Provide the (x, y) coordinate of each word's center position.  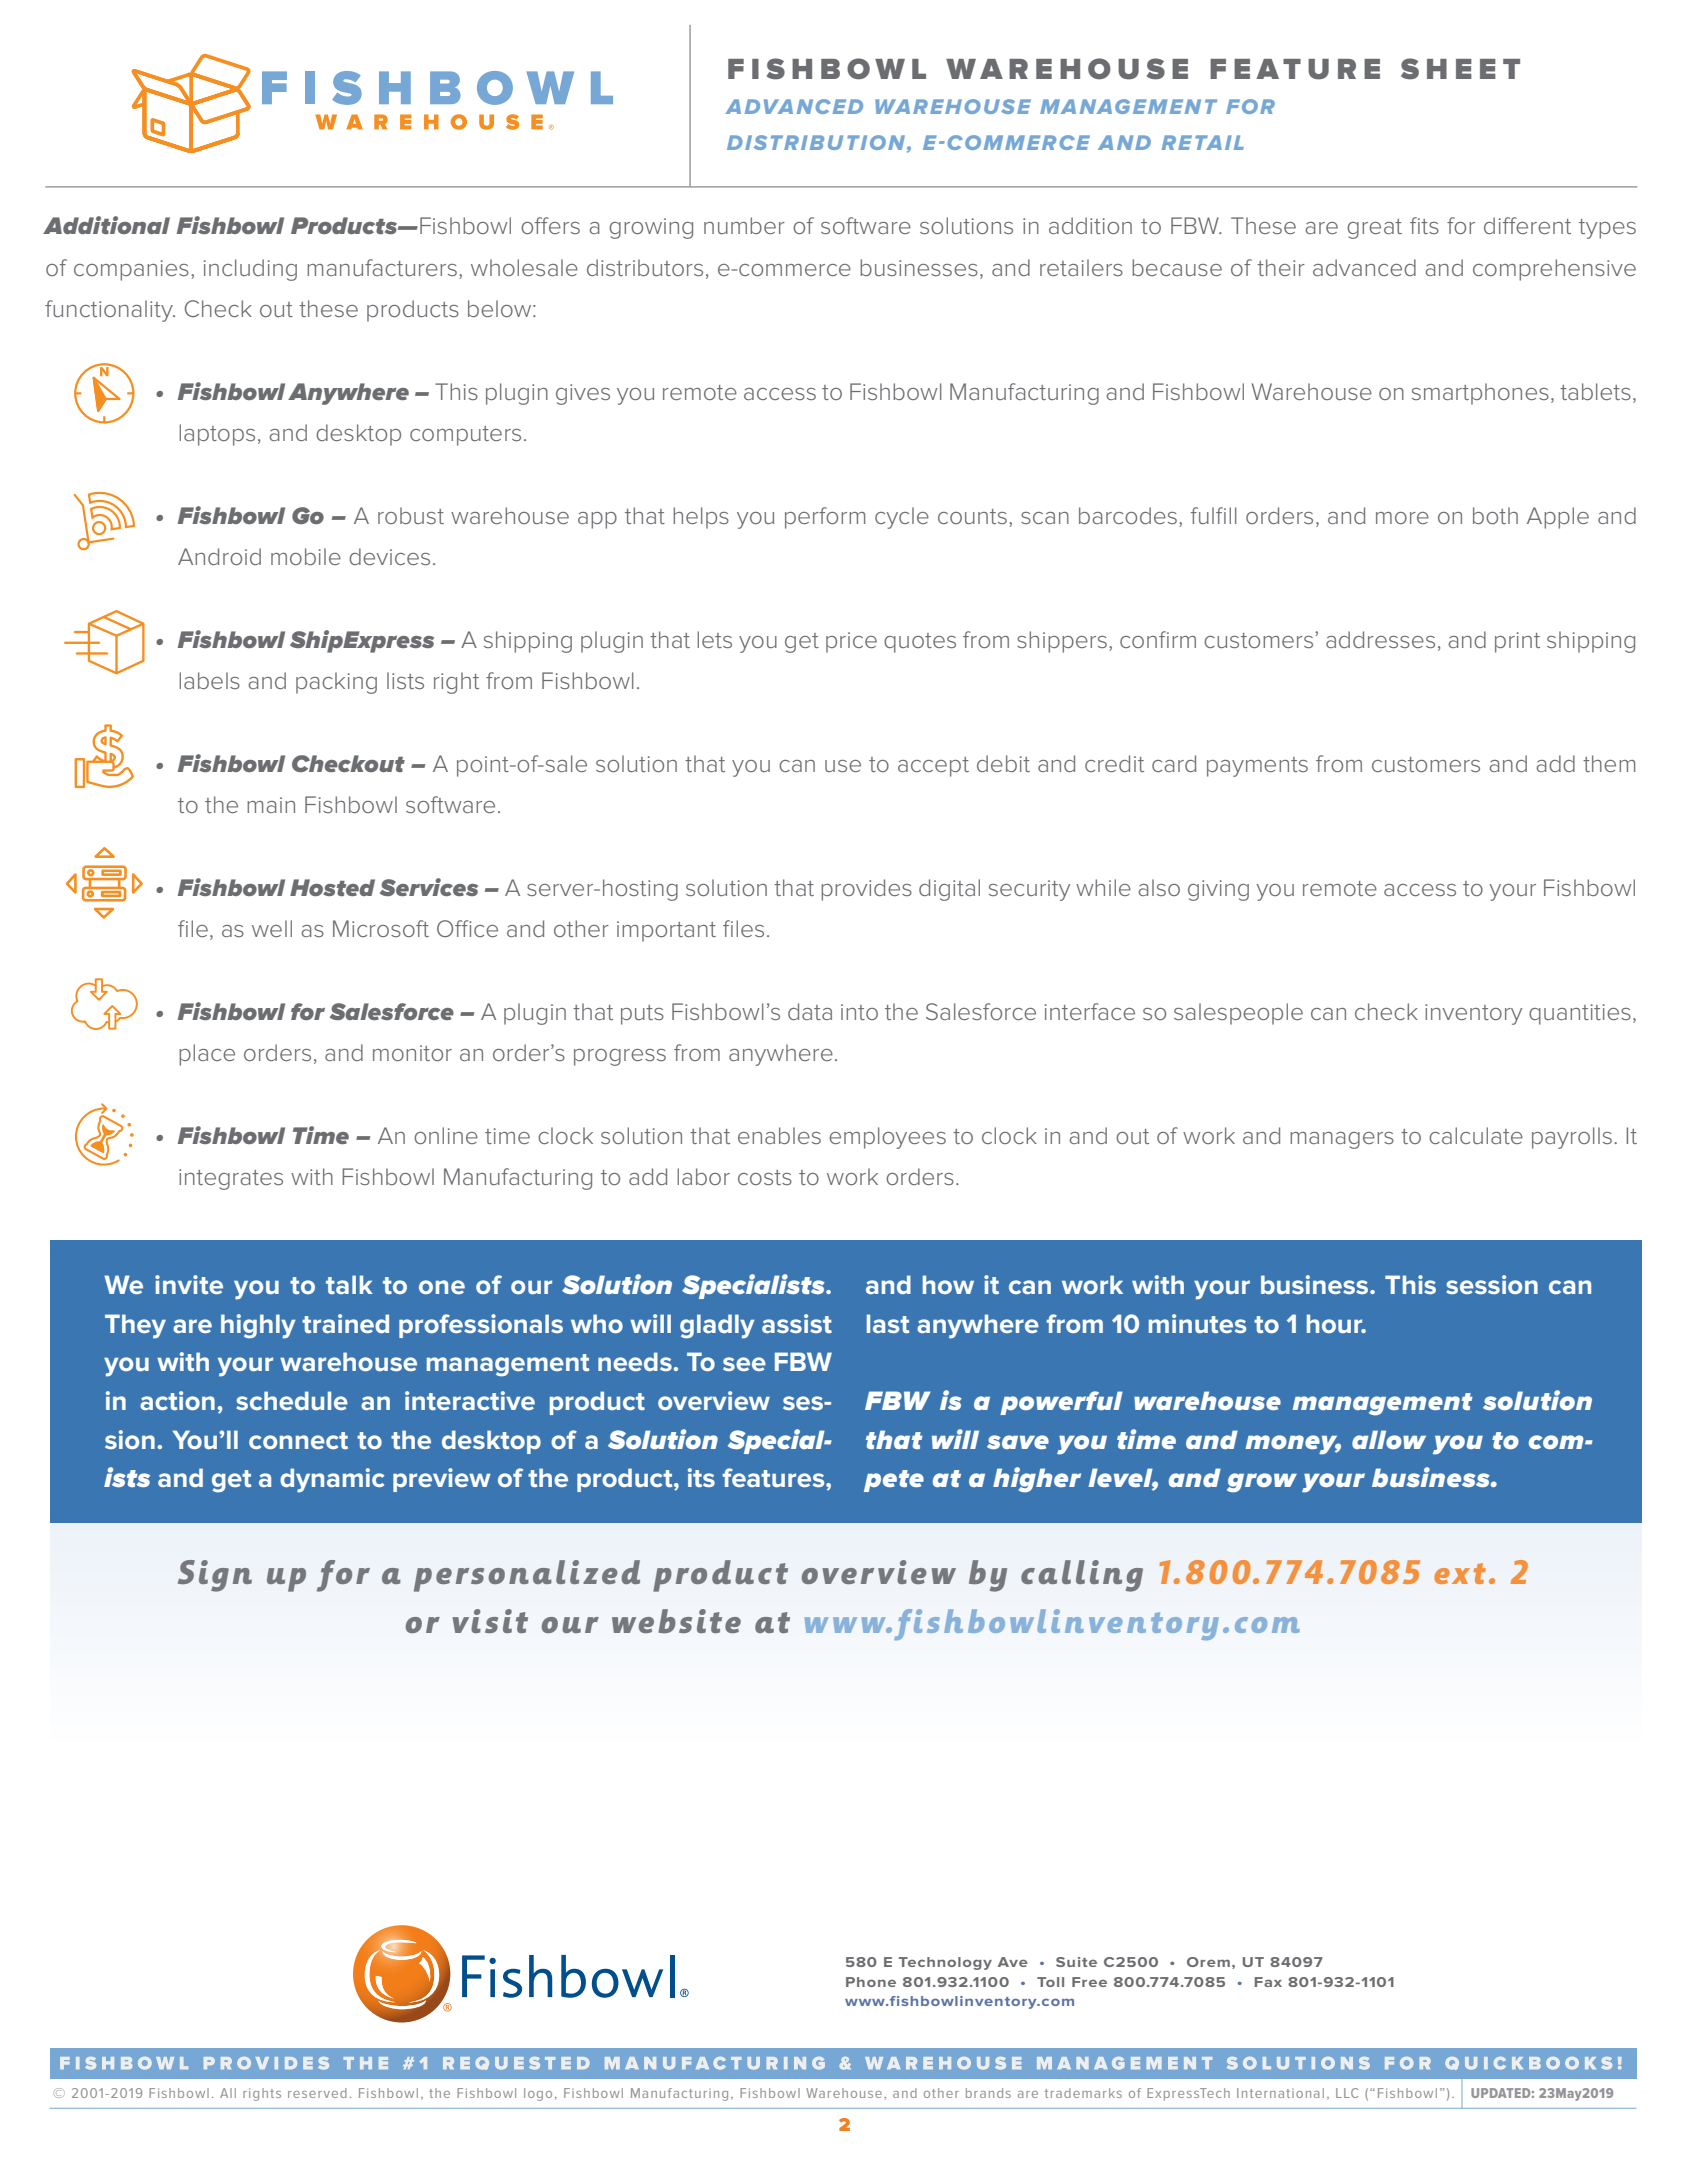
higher (1037, 1480)
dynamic (332, 1480)
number (744, 225)
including (250, 270)
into (859, 1012)
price (851, 642)
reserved (317, 2093)
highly (258, 1326)
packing (336, 683)
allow (1389, 1439)
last (888, 1323)
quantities (1580, 1014)
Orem (1208, 1962)
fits (1424, 225)
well (272, 928)
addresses (1380, 639)
